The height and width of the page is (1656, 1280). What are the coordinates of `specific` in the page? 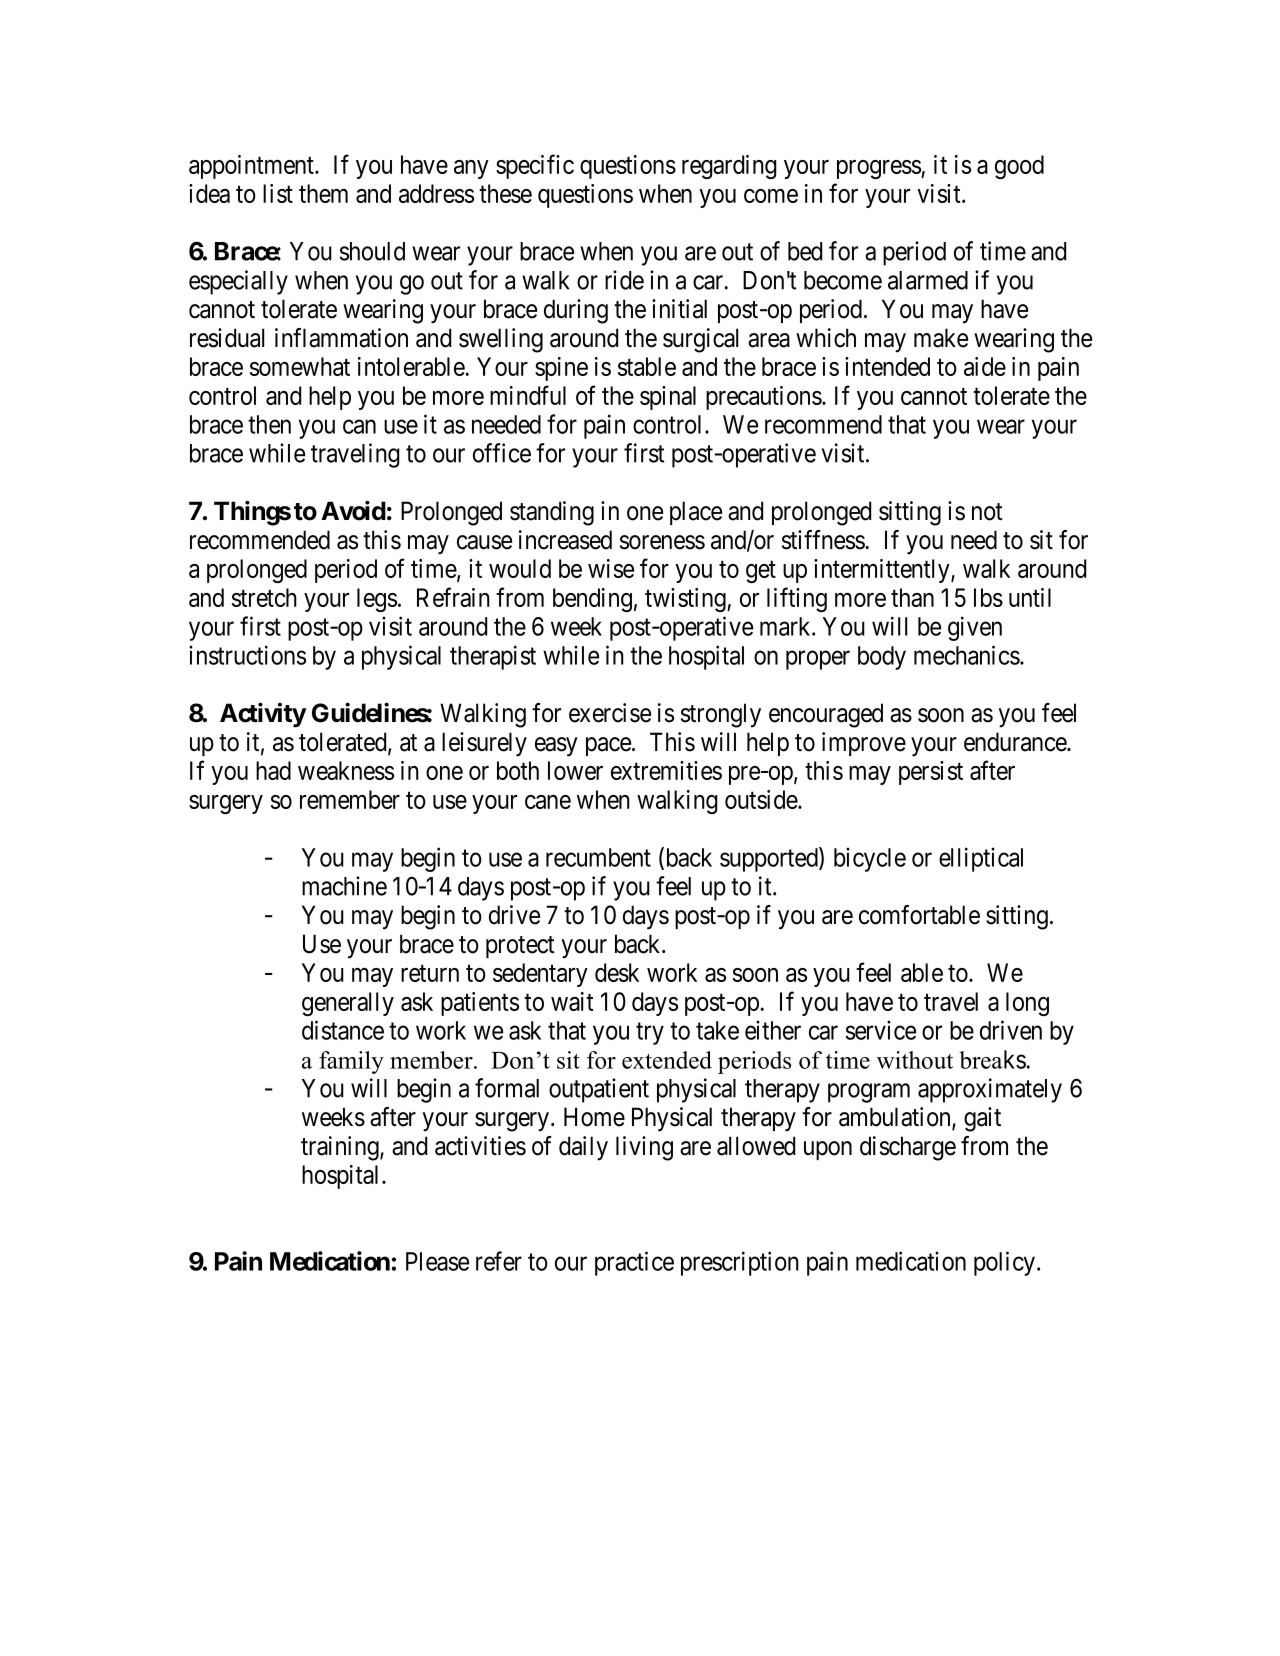 It's located at (535, 166).
